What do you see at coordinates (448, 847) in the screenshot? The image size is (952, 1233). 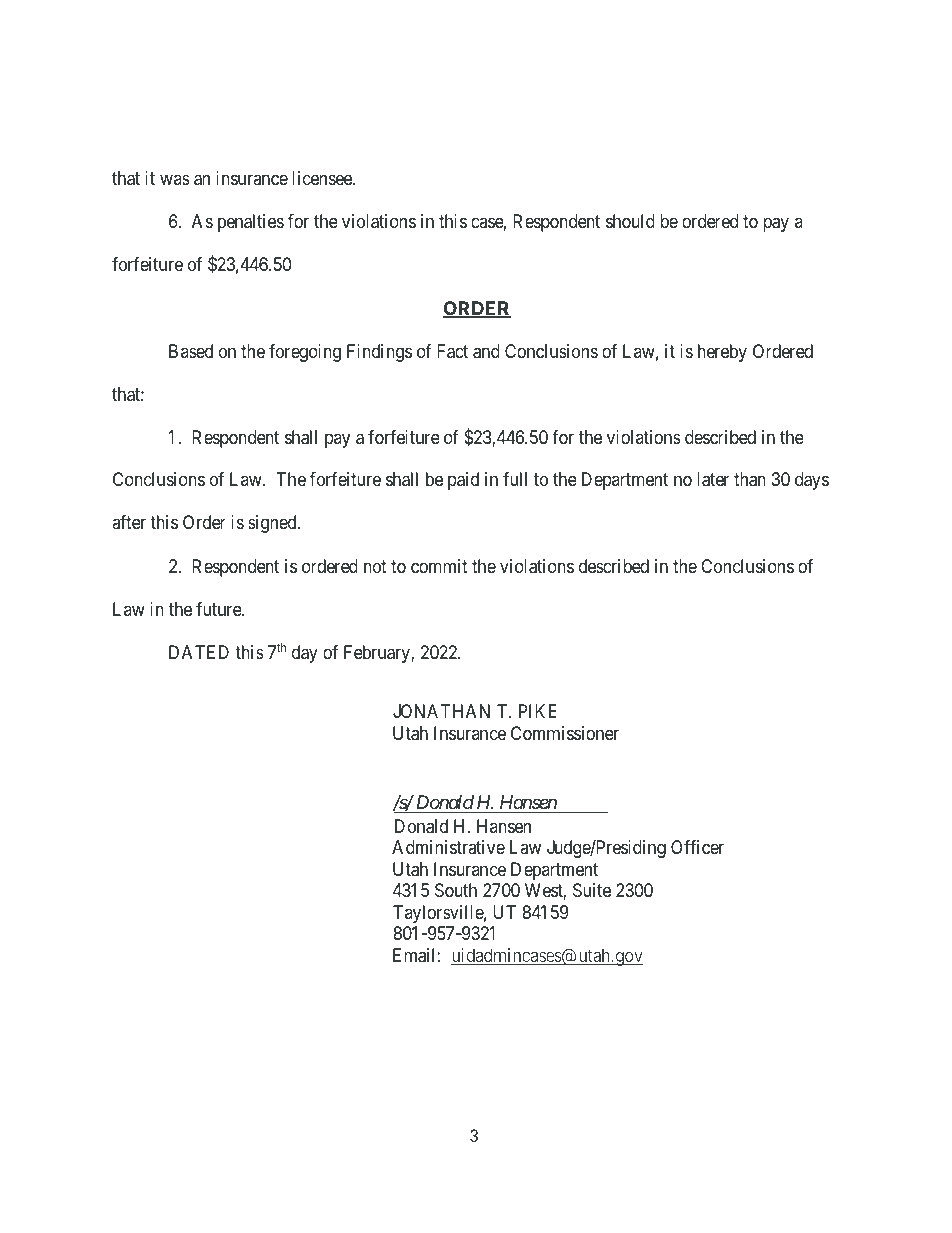 I see `Administrative` at bounding box center [448, 847].
